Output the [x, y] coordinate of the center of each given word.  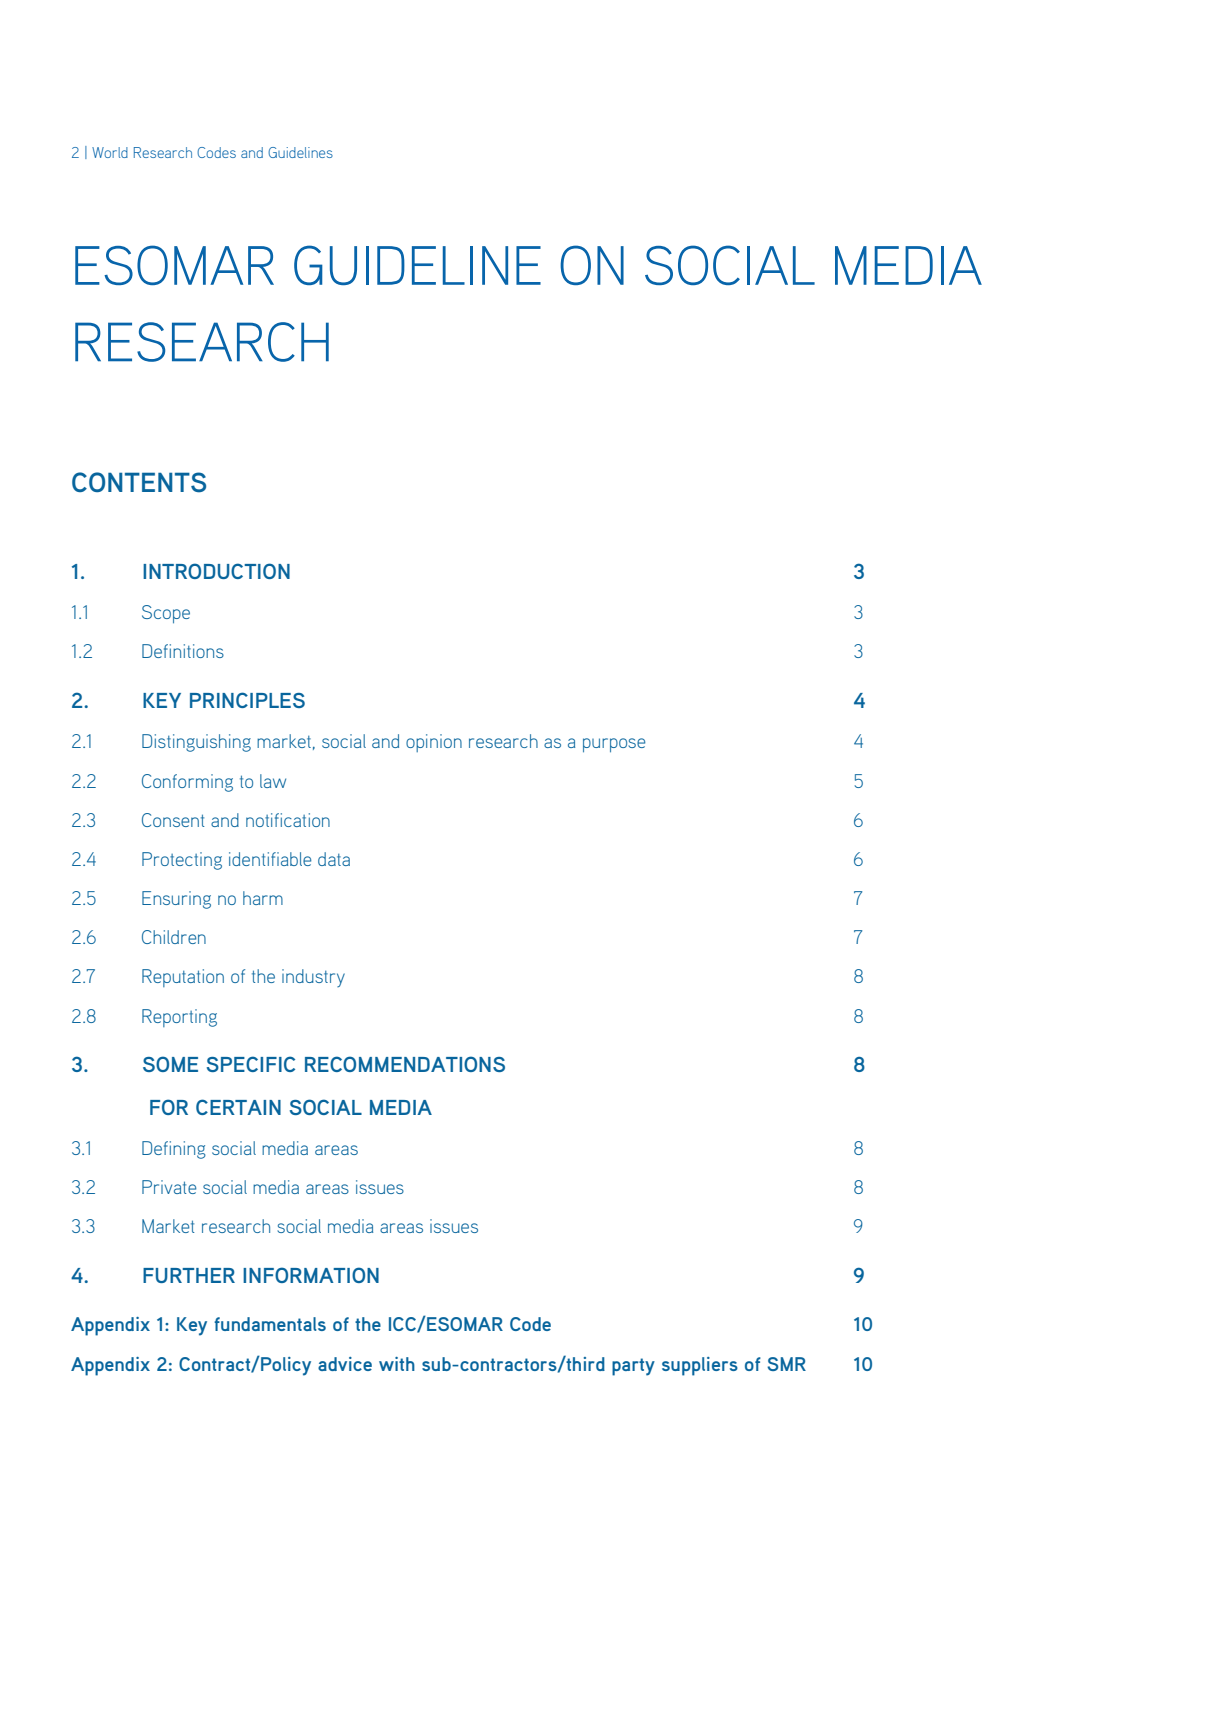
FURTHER [189, 1275]
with [397, 1364]
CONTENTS [139, 482]
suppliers [700, 1366]
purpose [614, 745]
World [110, 152]
